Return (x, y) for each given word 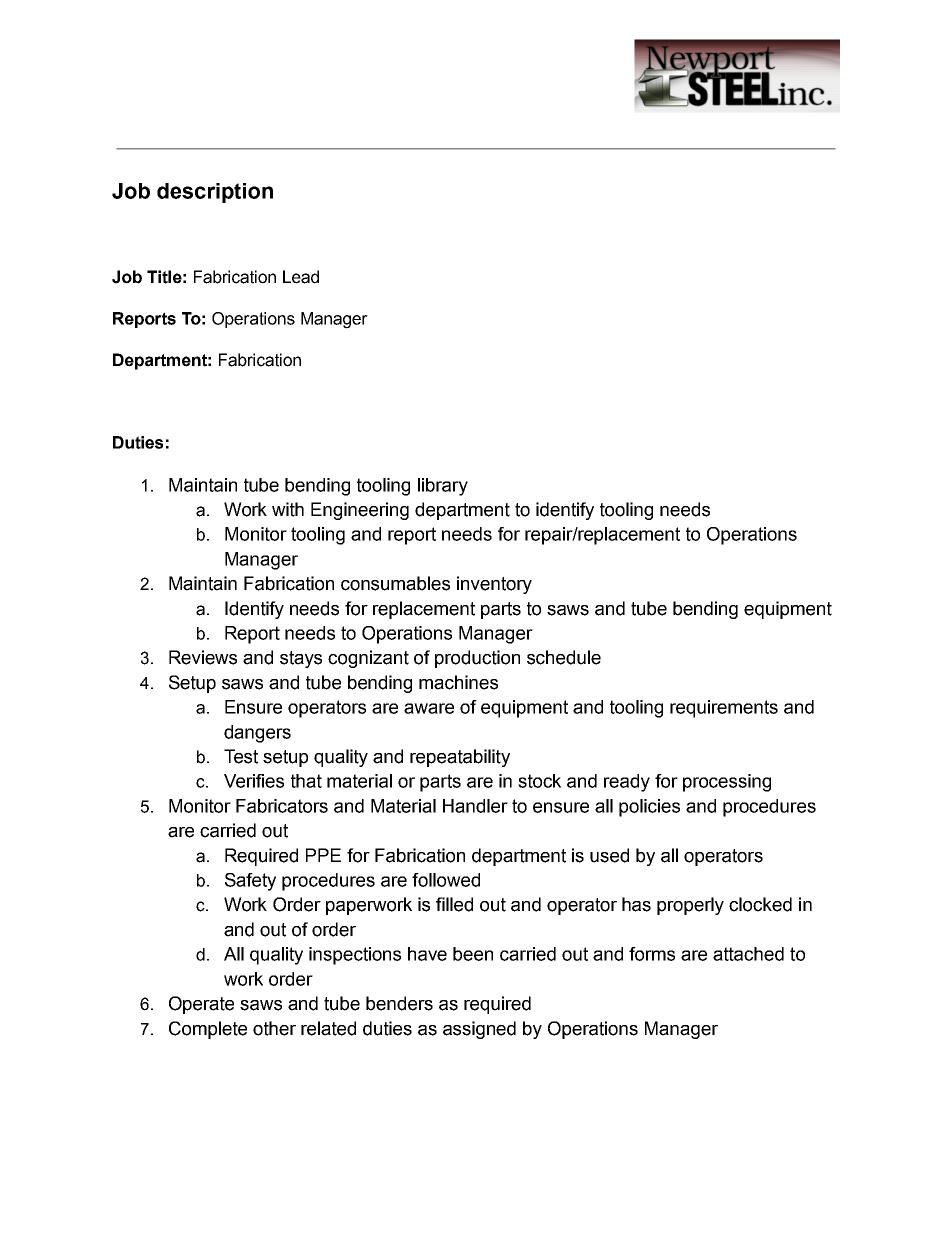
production (477, 659)
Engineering (360, 511)
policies (649, 808)
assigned (479, 1030)
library (443, 487)
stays (301, 659)
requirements (724, 709)
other (274, 1028)
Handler (475, 806)
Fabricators (282, 806)
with (288, 509)
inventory (494, 585)
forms (652, 954)
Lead (301, 277)
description (215, 193)
